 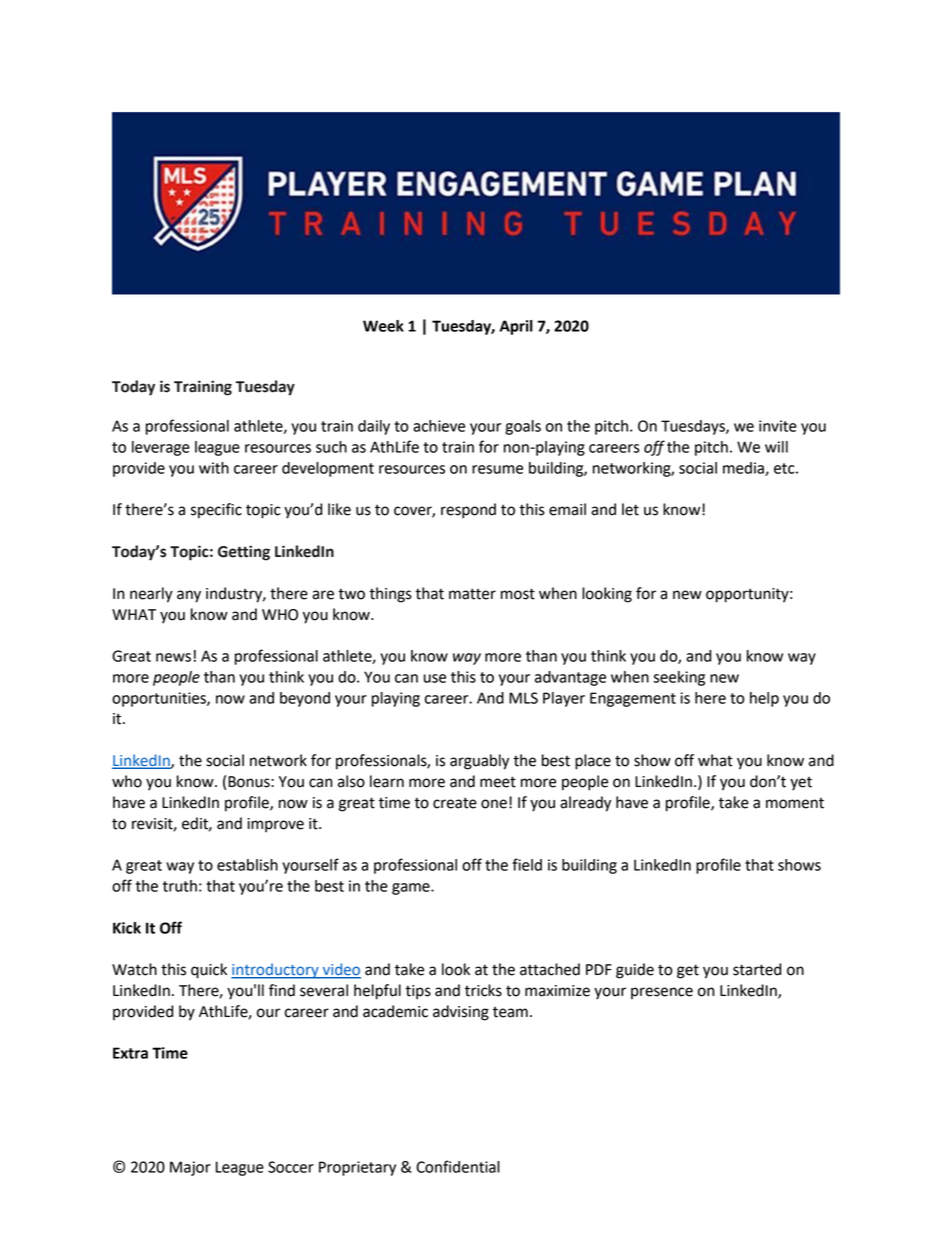 What do you see at coordinates (778, 426) in the image?
I see `invite` at bounding box center [778, 426].
